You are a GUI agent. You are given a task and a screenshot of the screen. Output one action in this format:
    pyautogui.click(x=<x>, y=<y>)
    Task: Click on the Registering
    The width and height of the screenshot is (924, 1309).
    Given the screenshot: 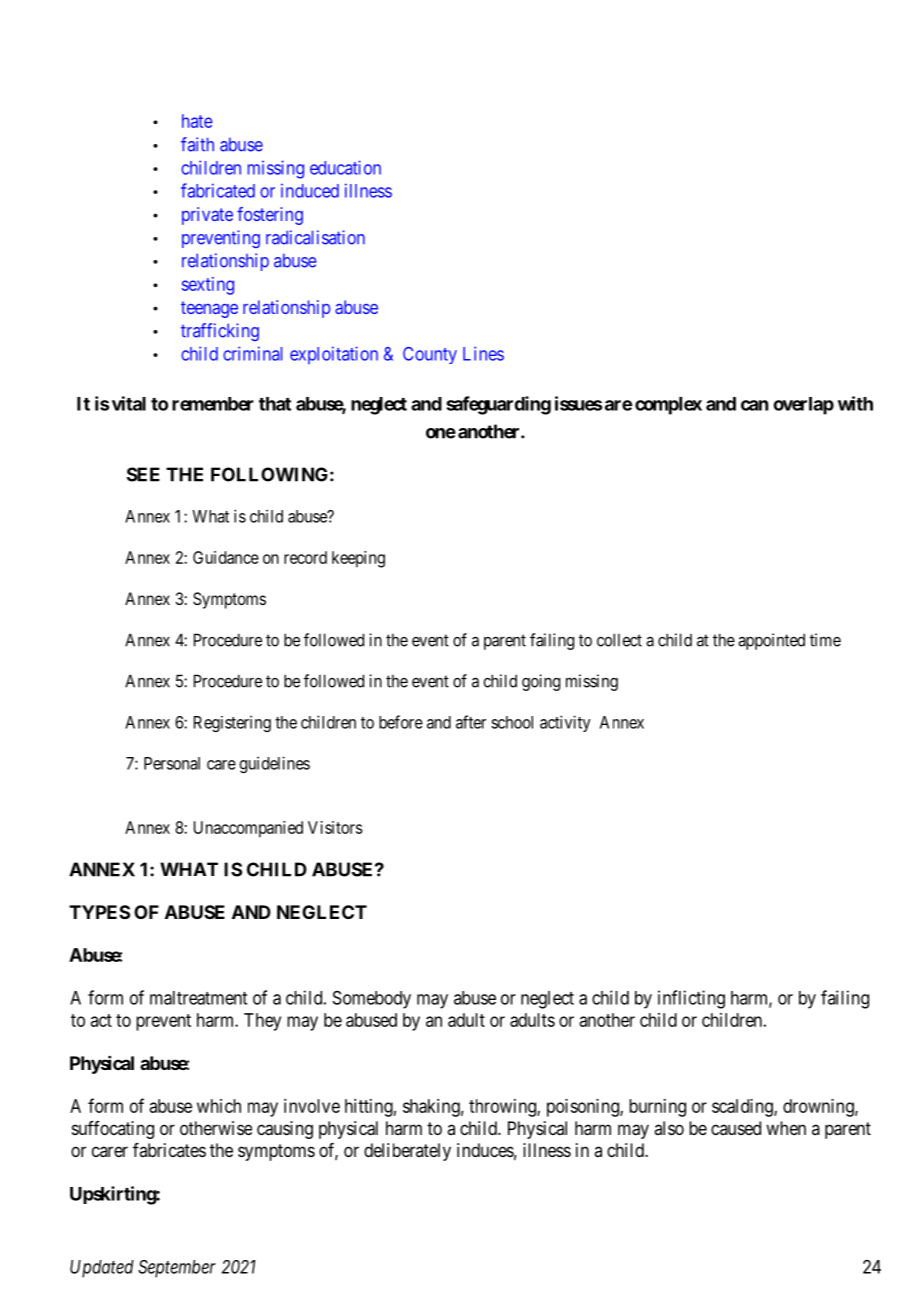 What is the action you would take?
    pyautogui.click(x=232, y=723)
